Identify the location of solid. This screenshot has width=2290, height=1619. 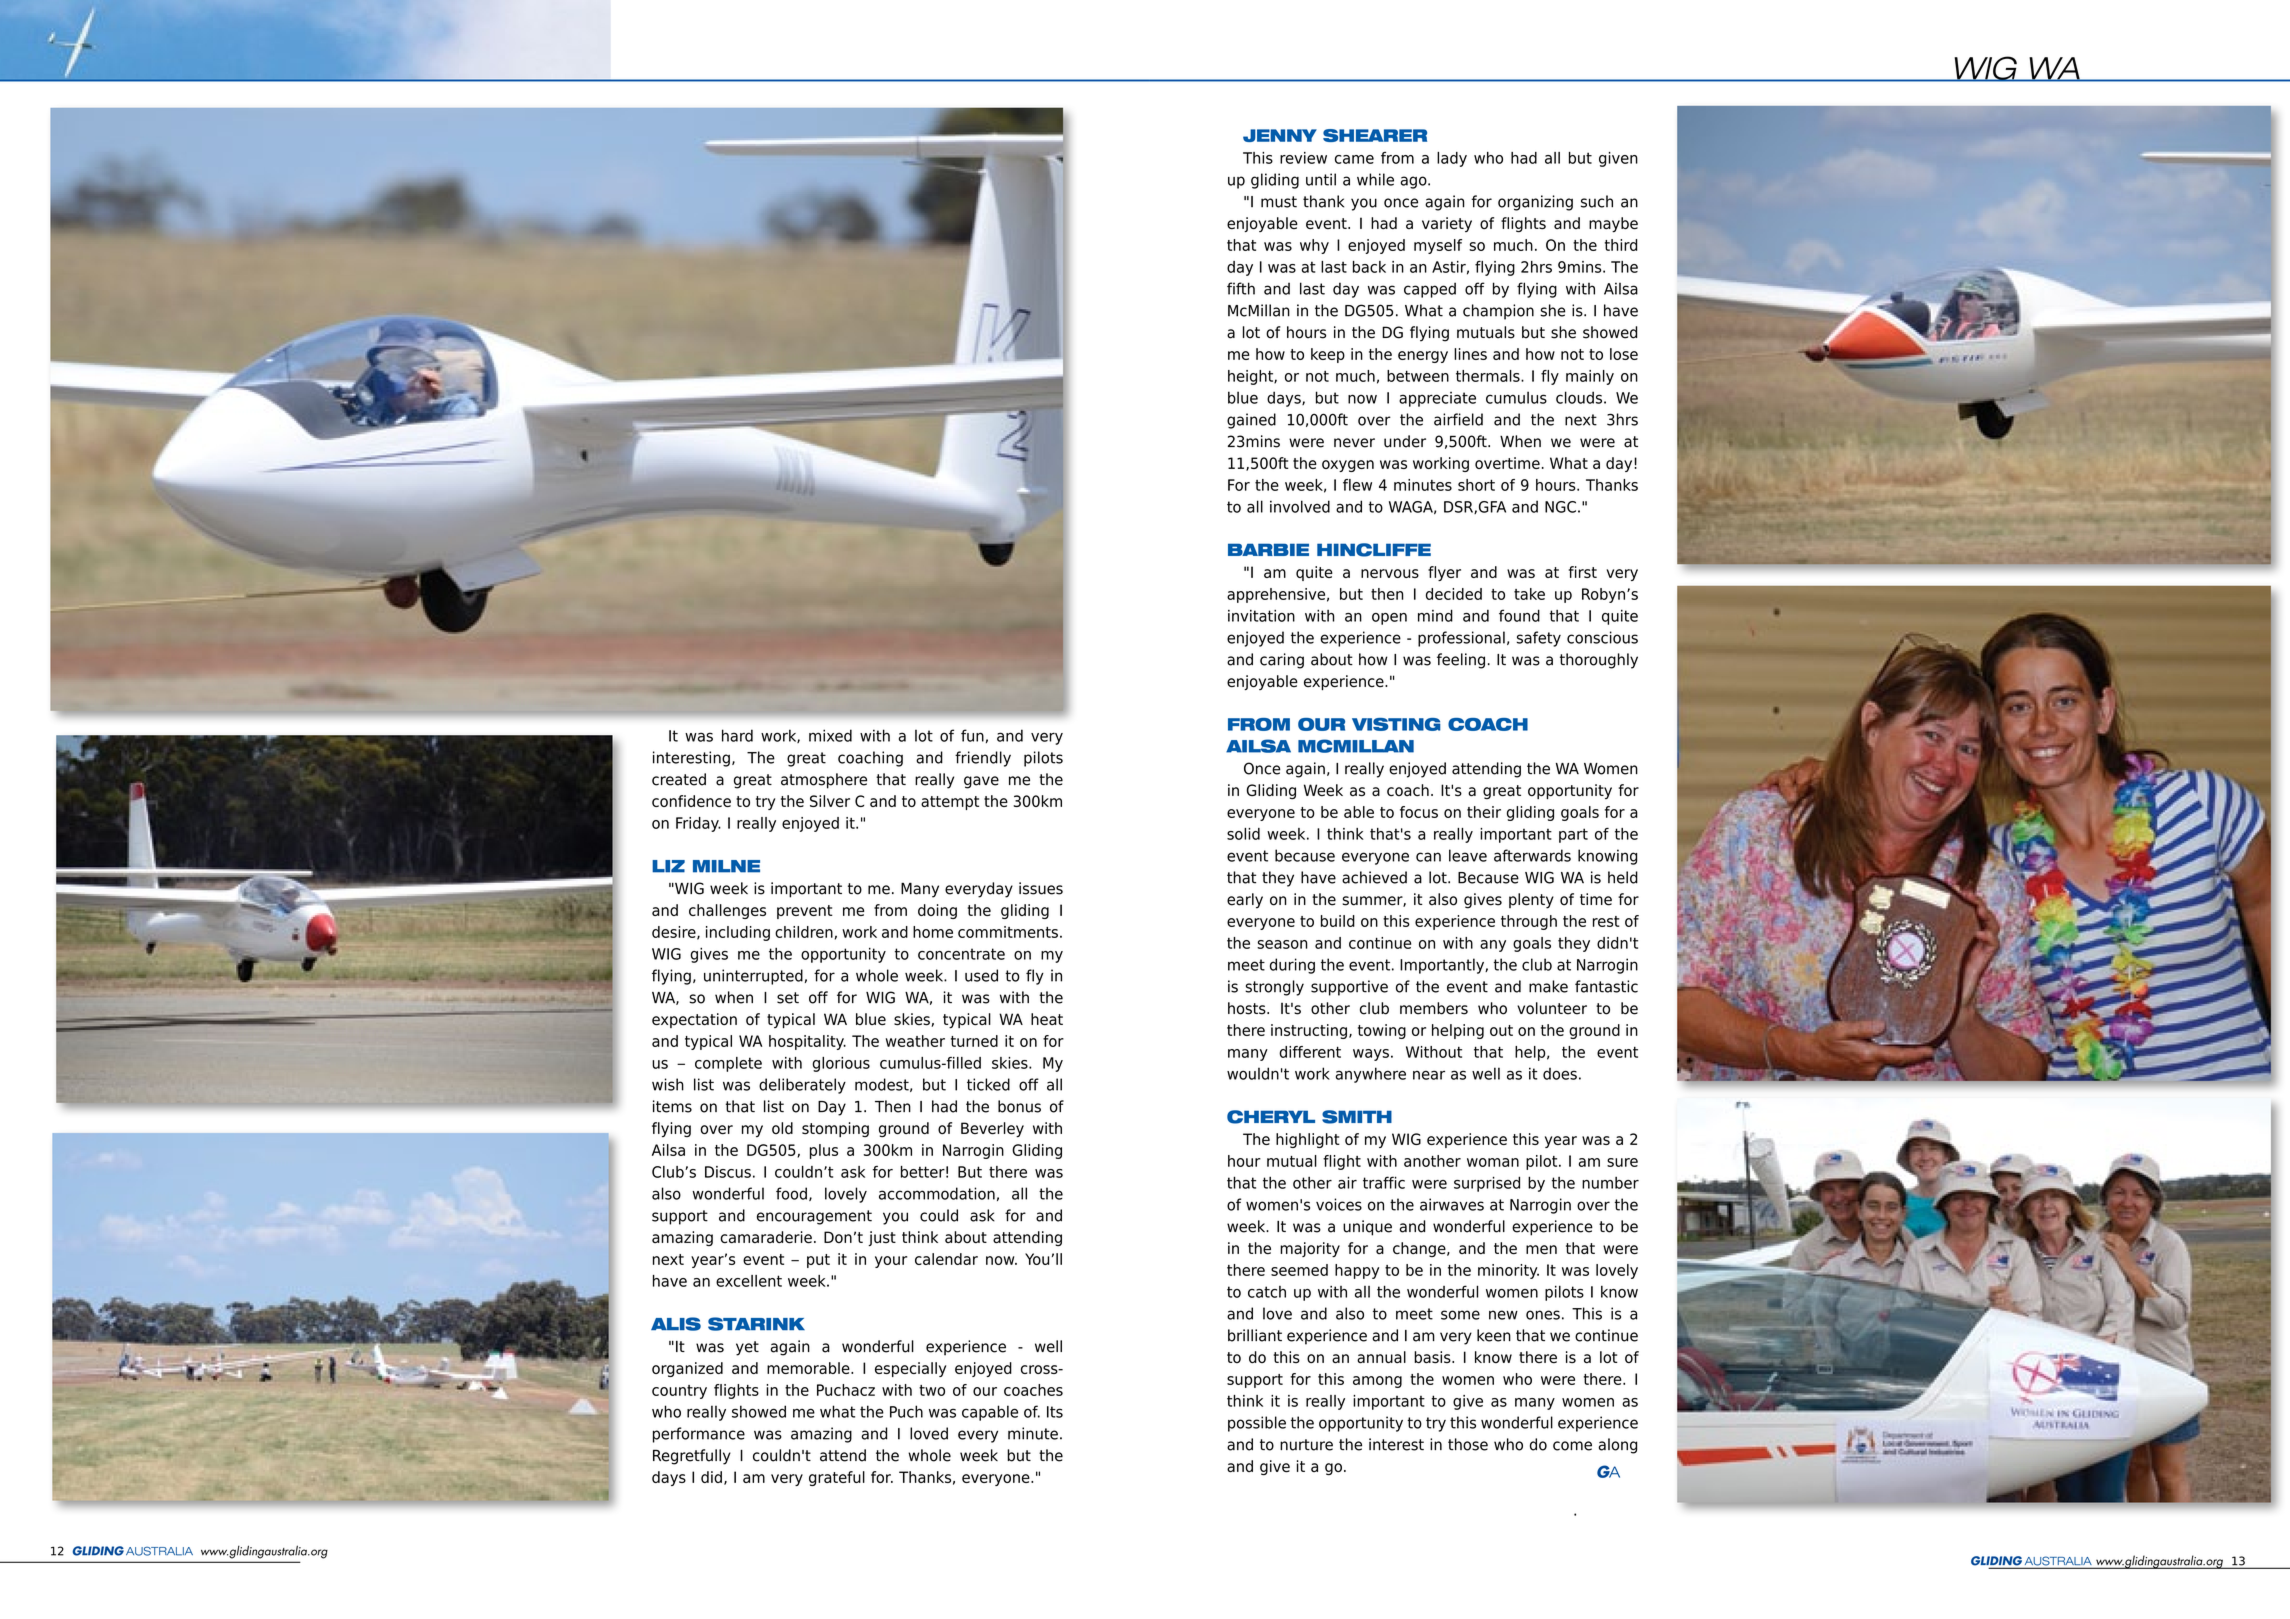
(1243, 834).
